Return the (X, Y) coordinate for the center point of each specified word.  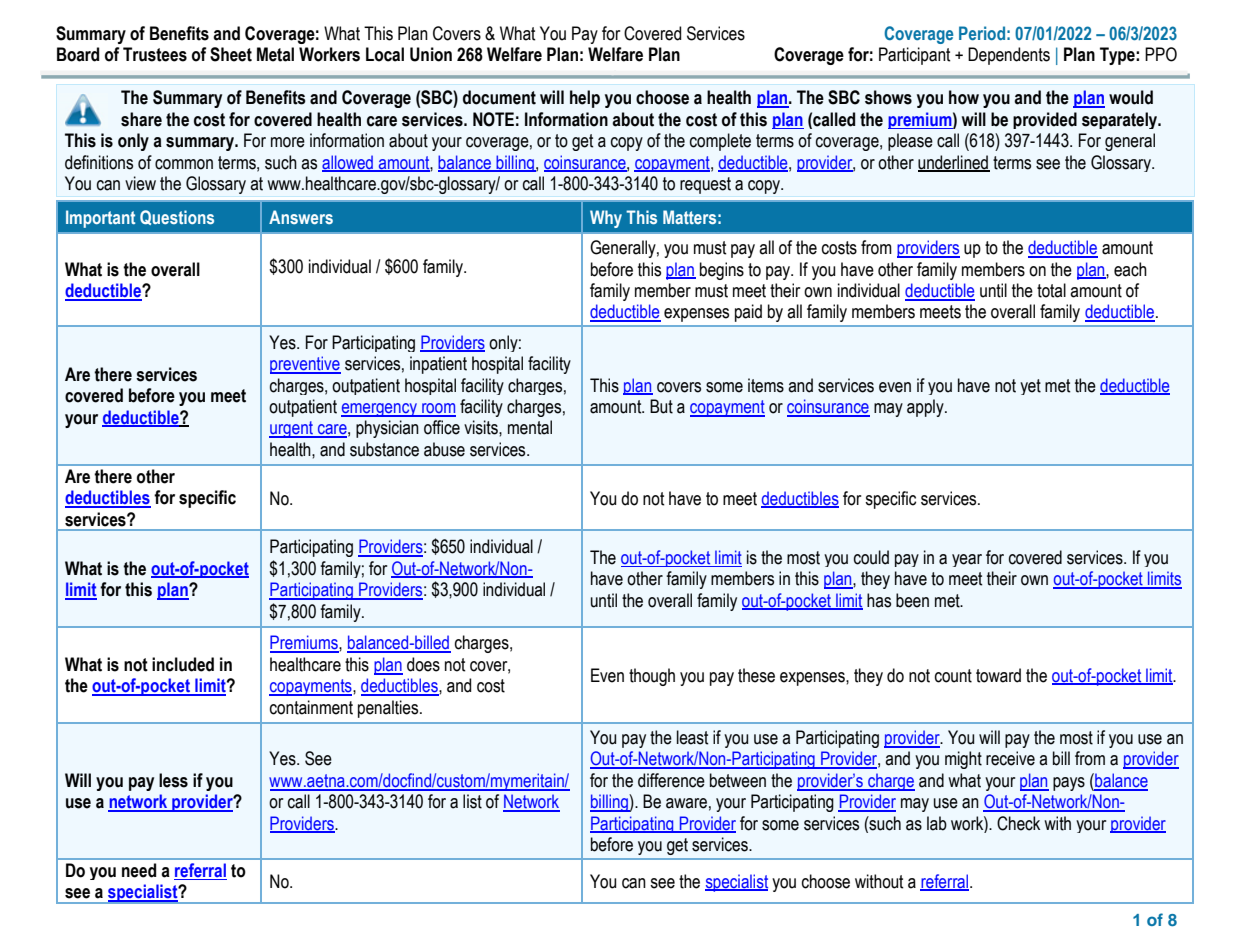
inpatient (438, 365)
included (183, 664)
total (1051, 290)
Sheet (231, 54)
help (585, 99)
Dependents (1009, 56)
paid (748, 313)
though (652, 677)
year (967, 560)
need (139, 870)
